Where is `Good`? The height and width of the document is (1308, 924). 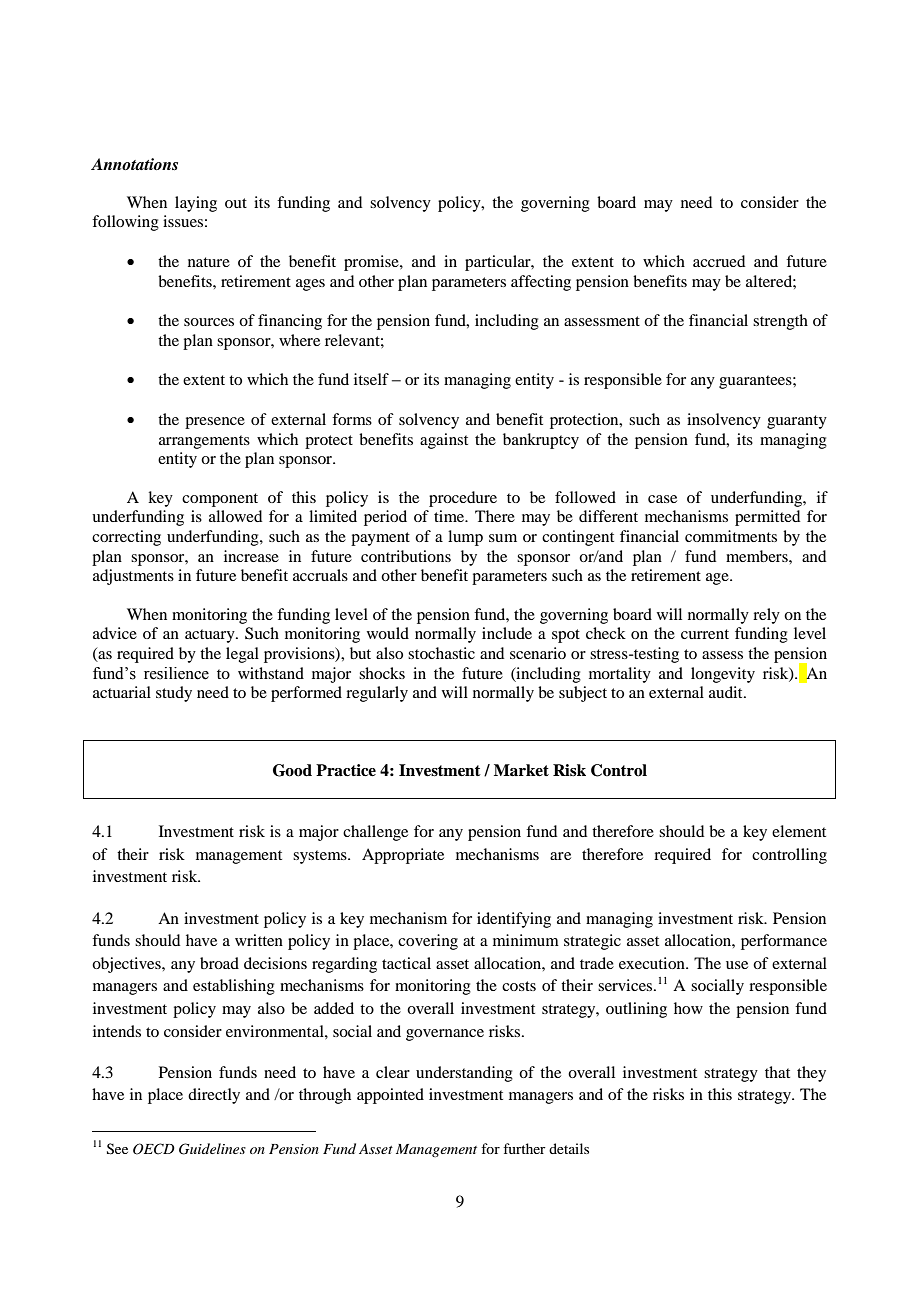
Good is located at coordinates (292, 770).
